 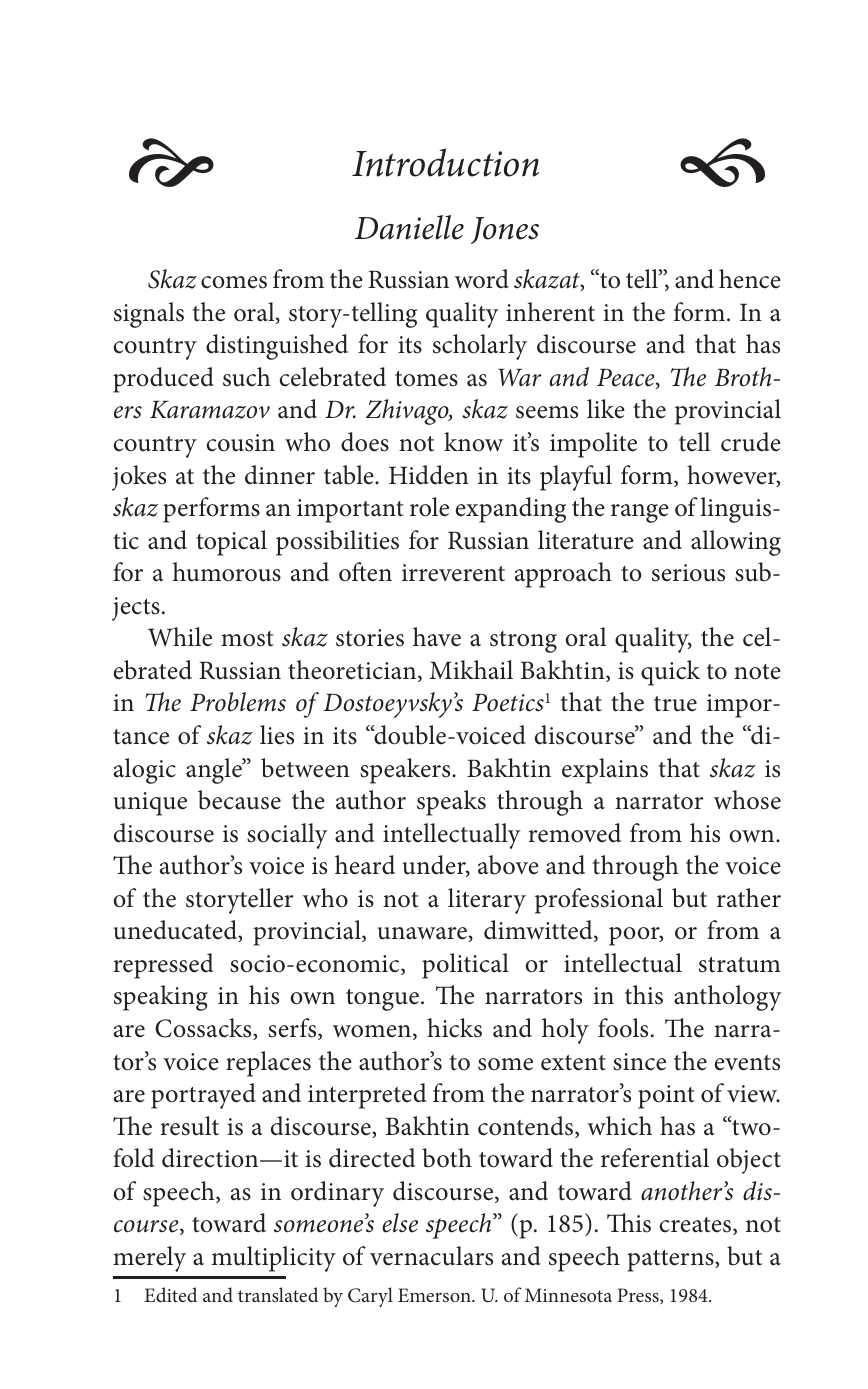 What do you see at coordinates (170, 1294) in the page?
I see `Edited` at bounding box center [170, 1294].
